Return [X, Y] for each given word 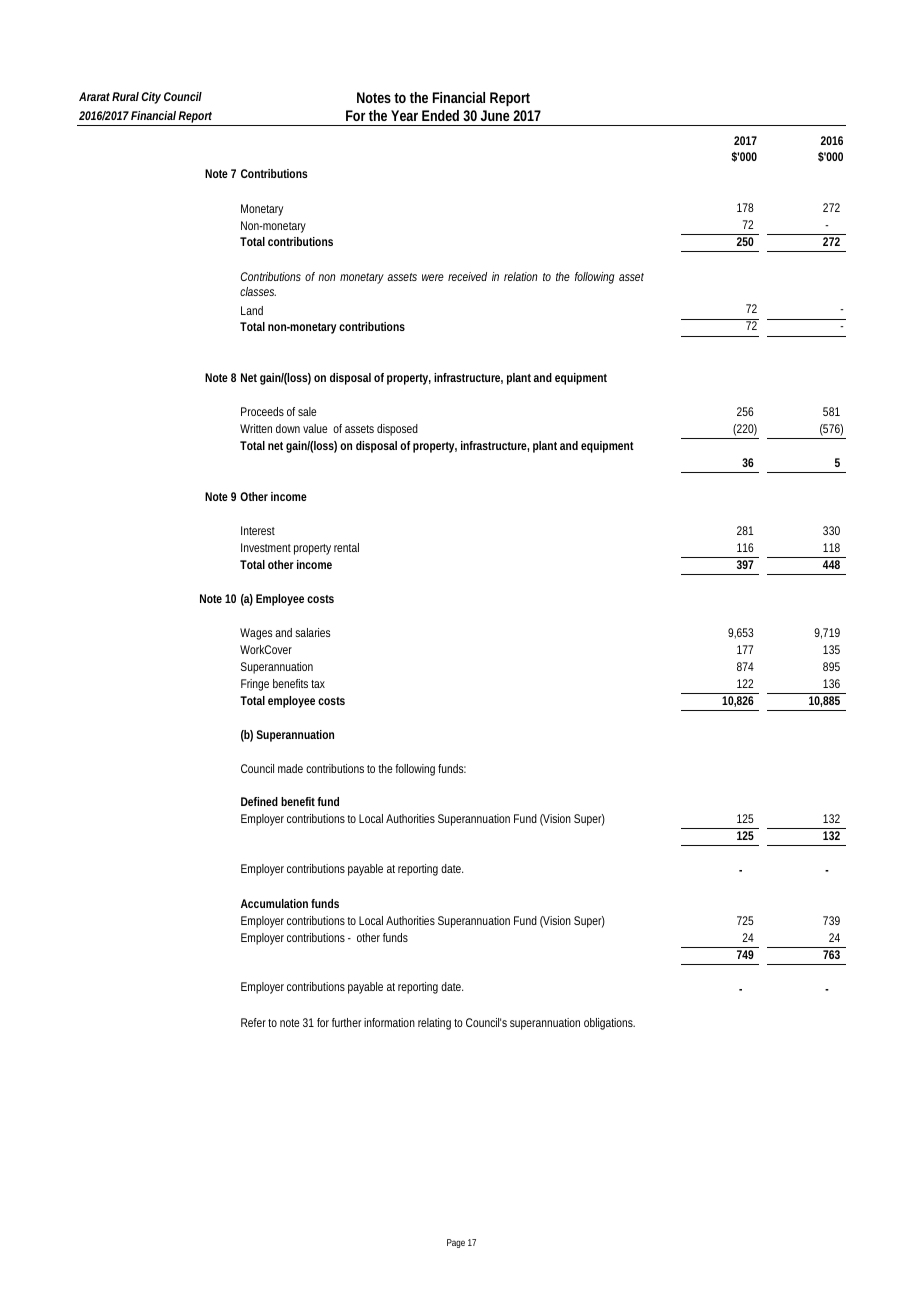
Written [256, 428]
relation [520, 276]
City [151, 98]
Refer [253, 1022]
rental [346, 547]
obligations [609, 1024]
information [389, 1022]
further [346, 1022]
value [315, 428]
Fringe [255, 685]
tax [318, 684]
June [495, 115]
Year [404, 115]
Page [456, 1243]
